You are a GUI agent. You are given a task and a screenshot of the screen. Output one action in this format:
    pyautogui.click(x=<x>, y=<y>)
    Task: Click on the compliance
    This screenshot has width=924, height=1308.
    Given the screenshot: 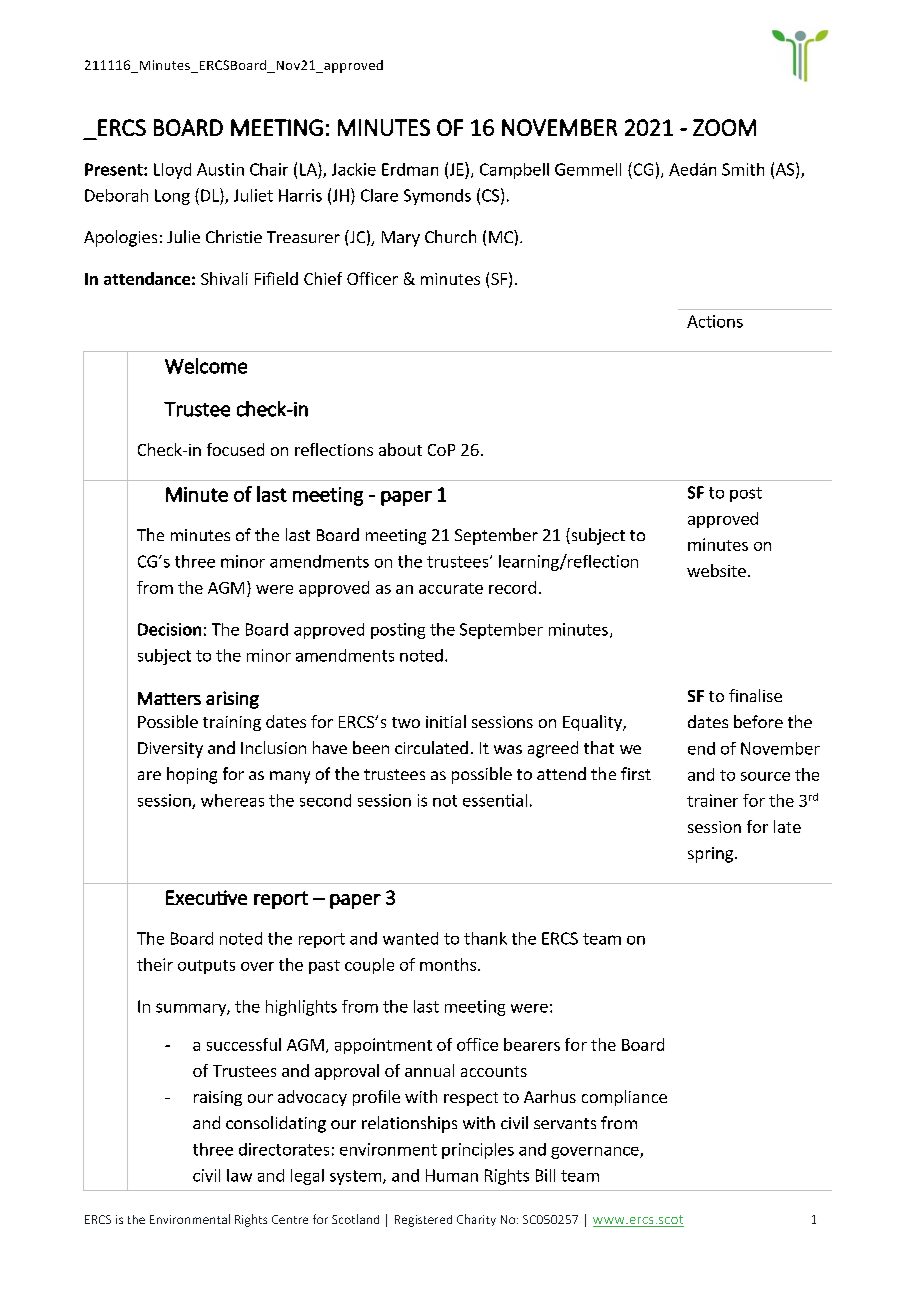 What is the action you would take?
    pyautogui.click(x=624, y=1098)
